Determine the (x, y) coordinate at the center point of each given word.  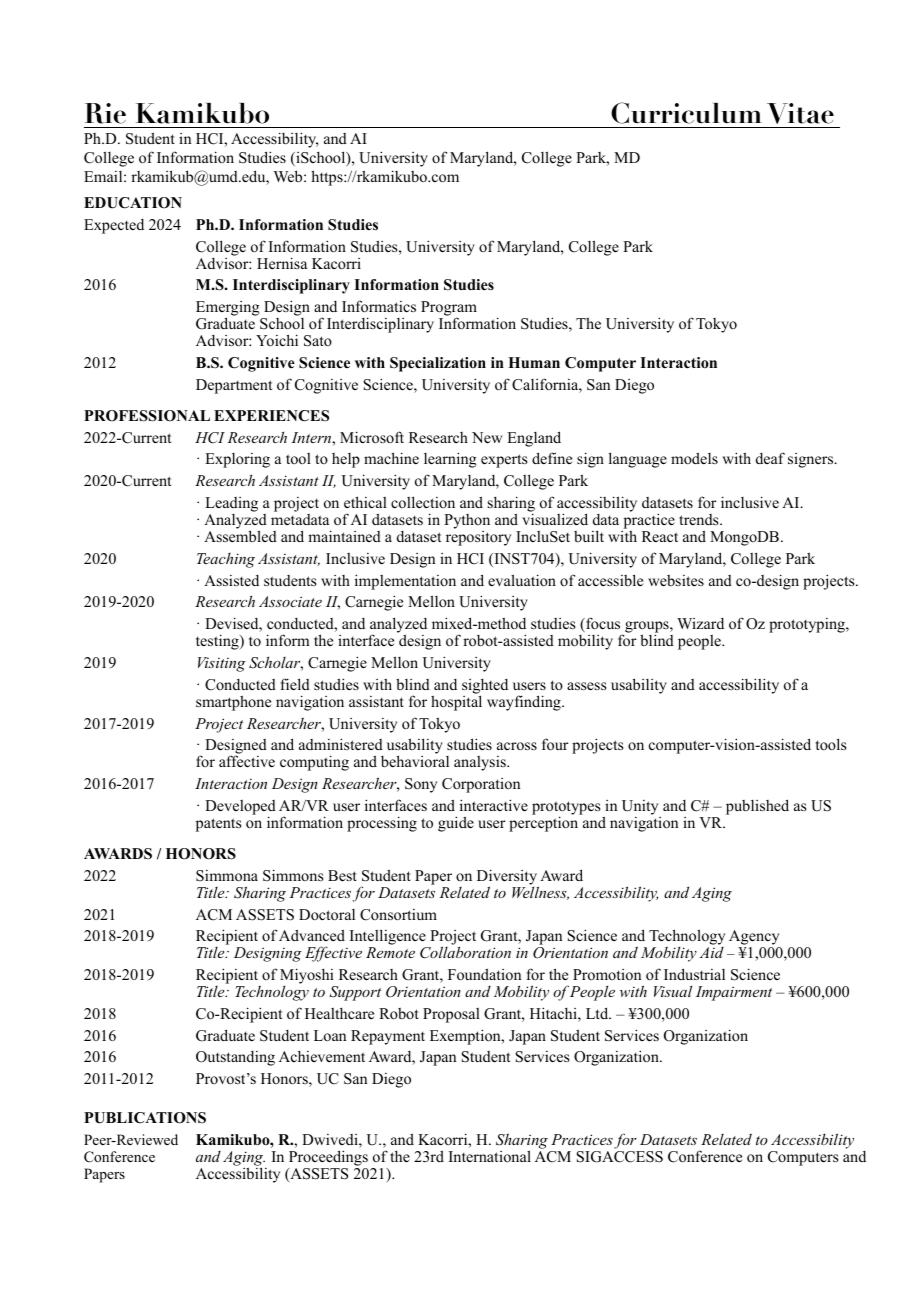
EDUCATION (133, 203)
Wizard (700, 623)
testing (218, 642)
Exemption (466, 1037)
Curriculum (686, 113)
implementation (405, 582)
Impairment (734, 993)
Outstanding (235, 1058)
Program (449, 310)
